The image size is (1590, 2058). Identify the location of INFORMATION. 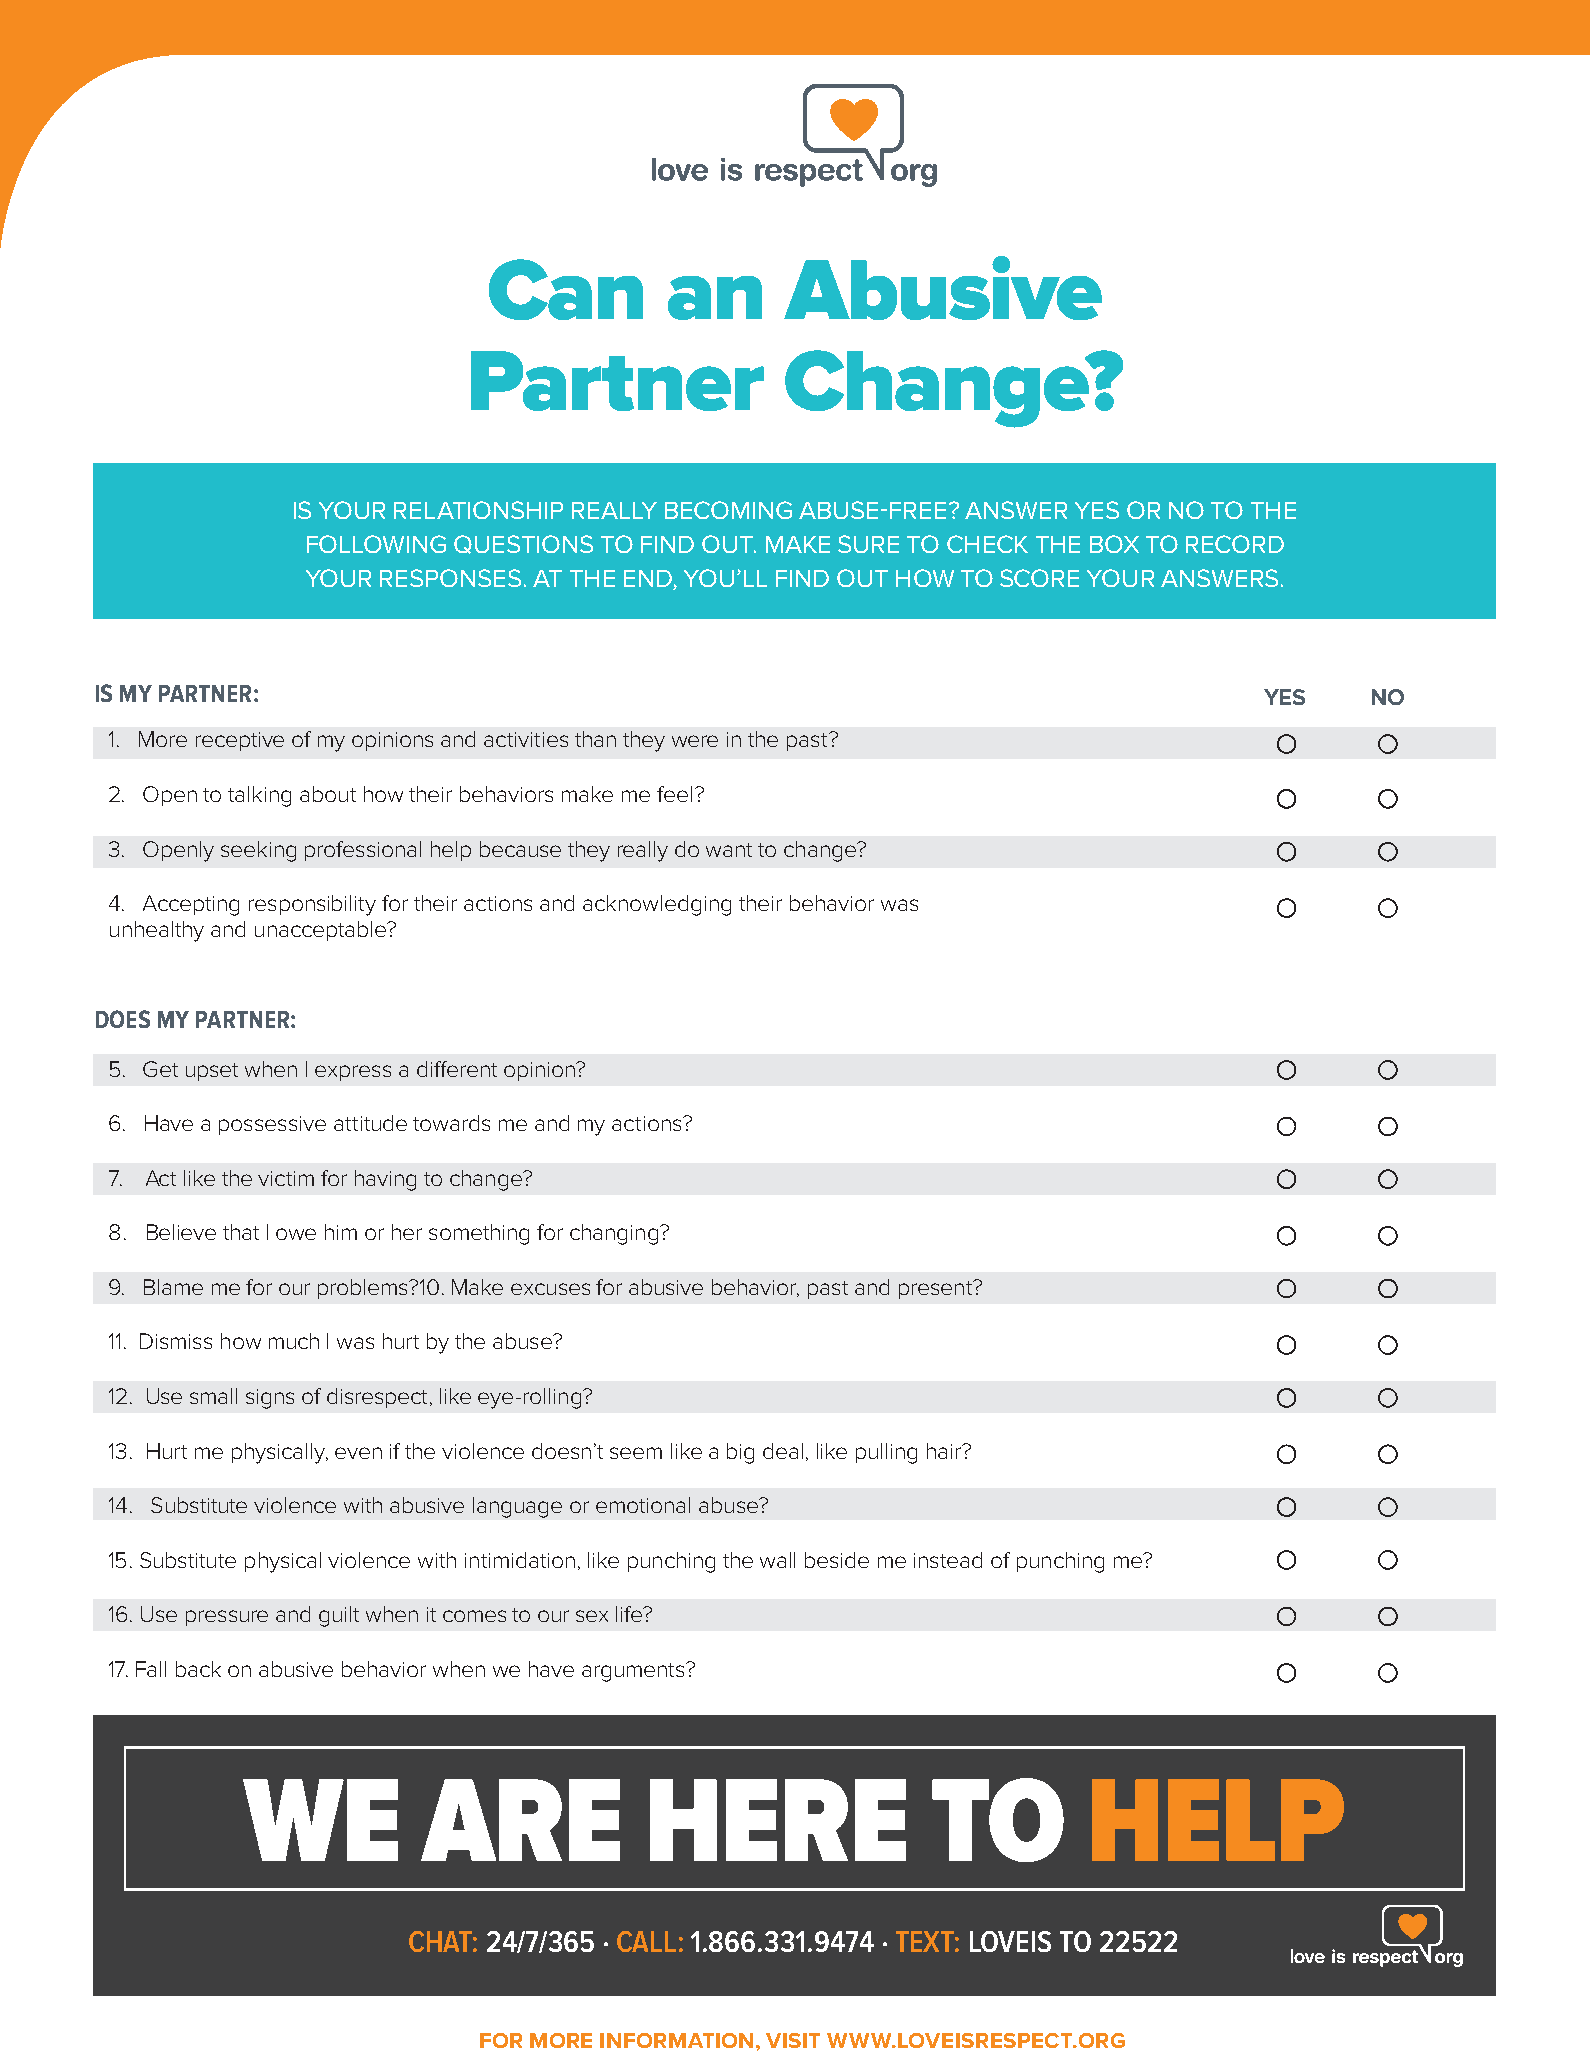
(676, 2040).
